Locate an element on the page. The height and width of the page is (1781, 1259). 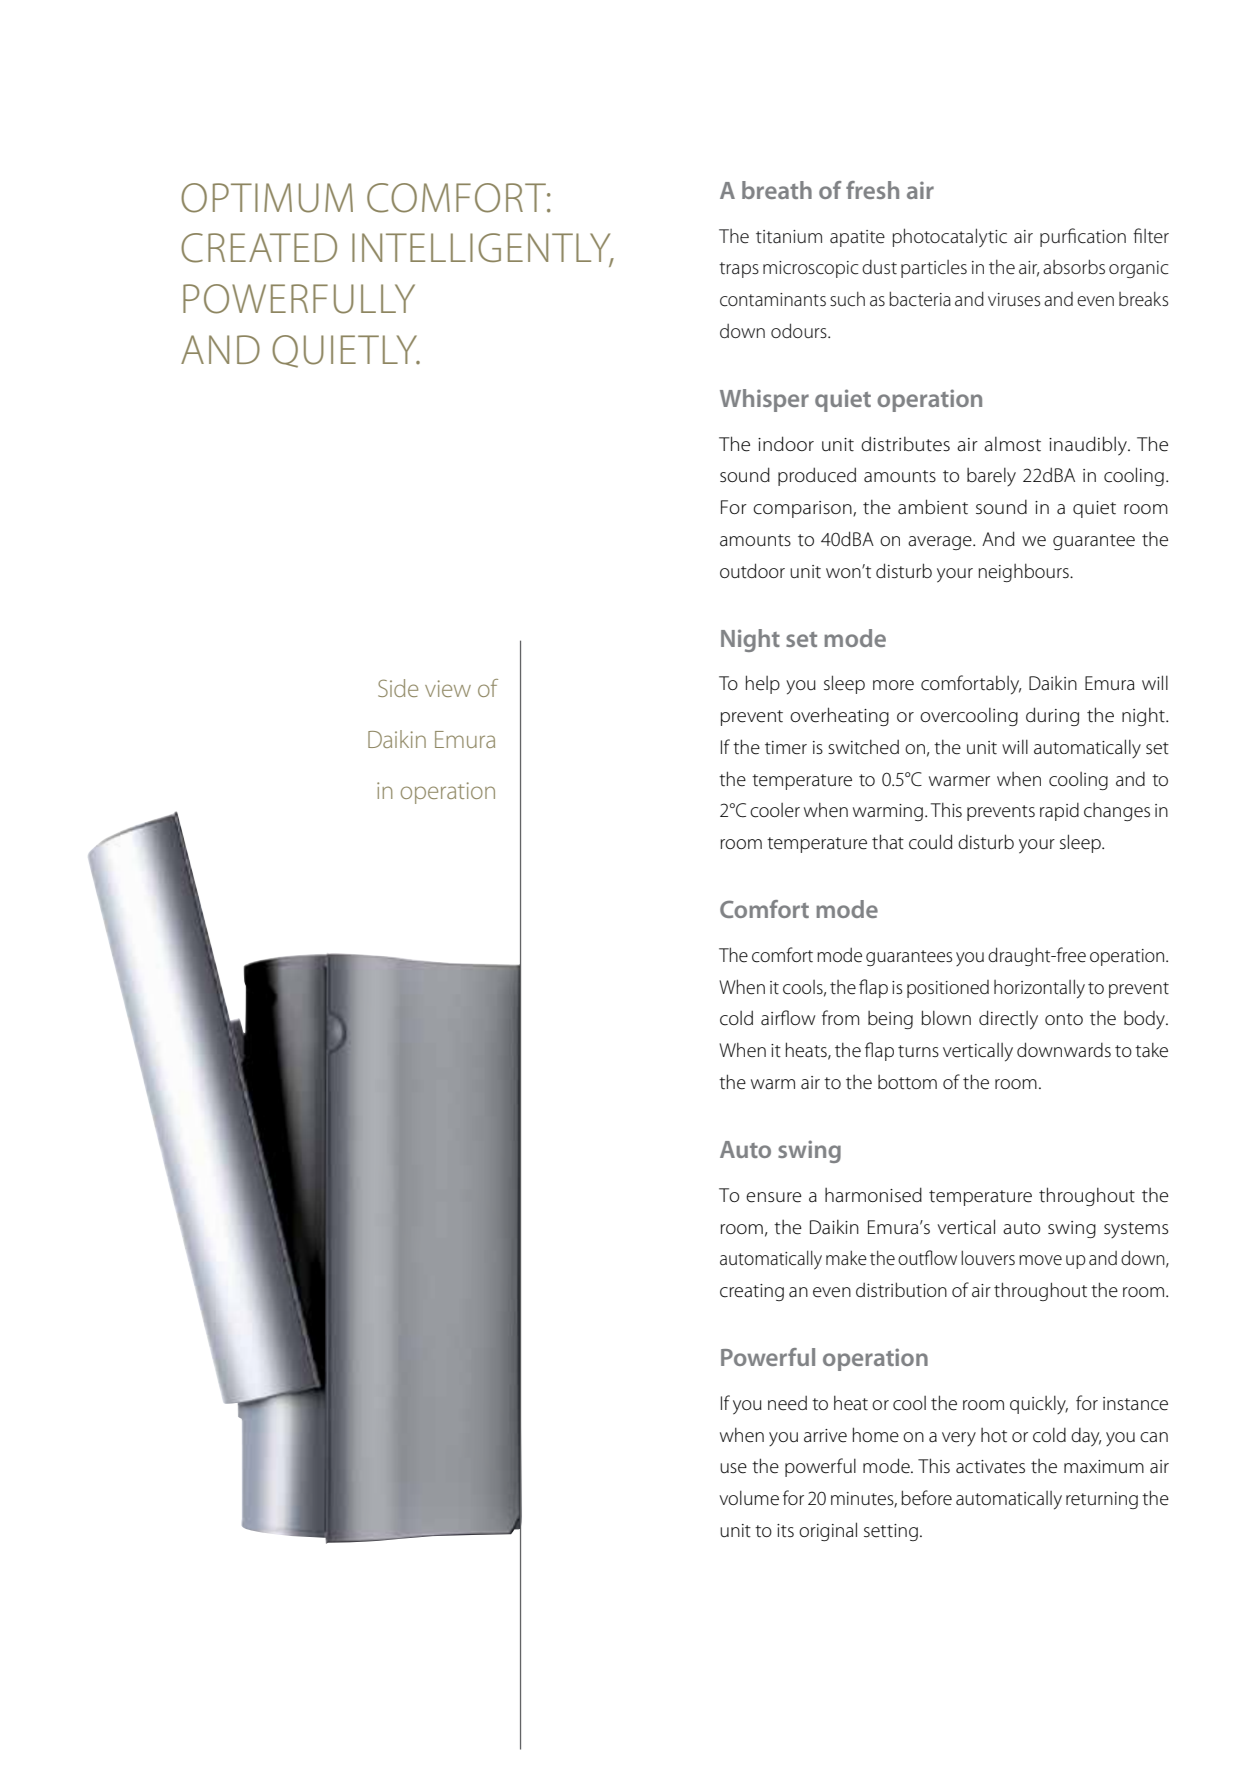
timer is located at coordinates (786, 748).
